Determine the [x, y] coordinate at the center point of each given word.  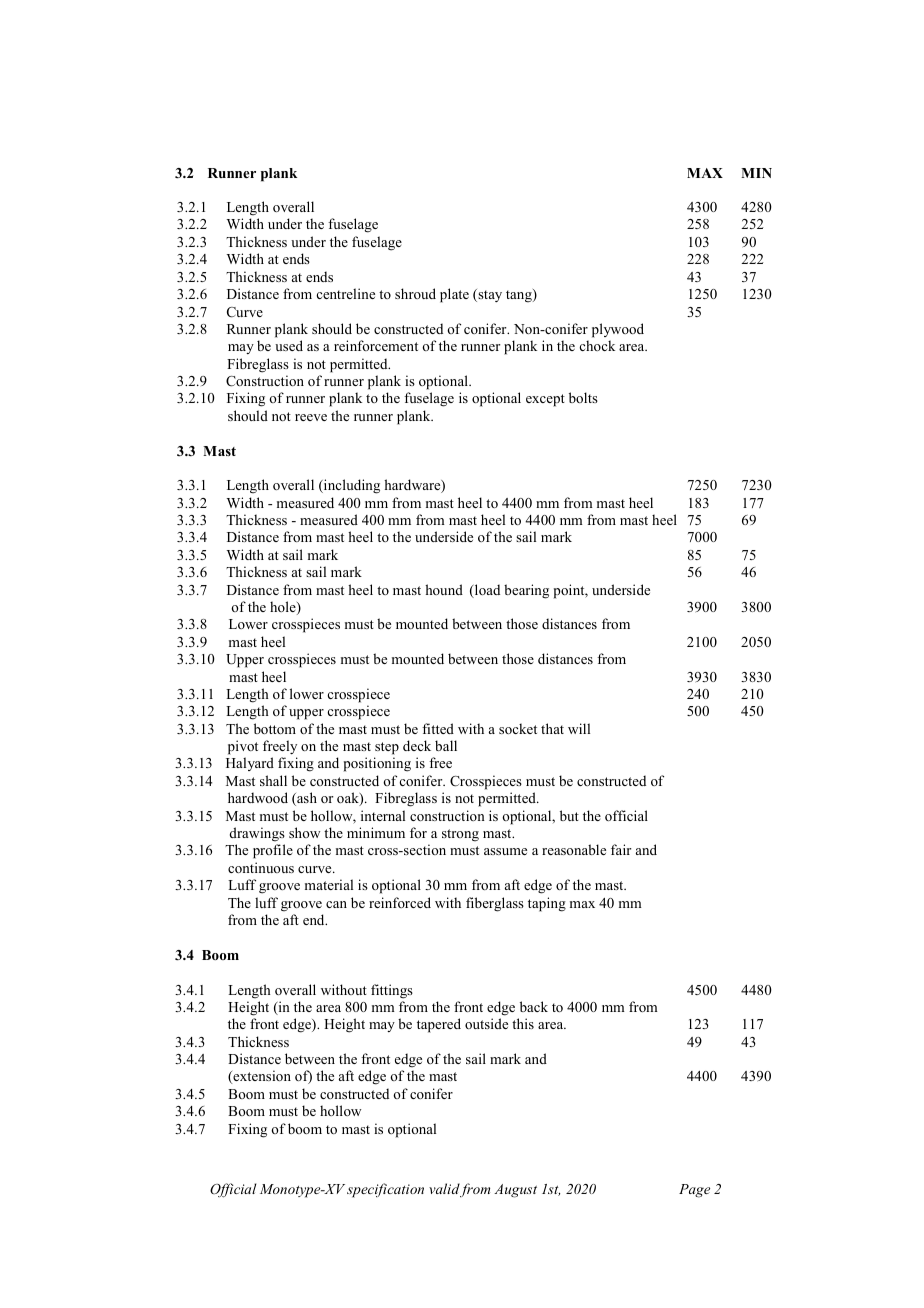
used [289, 345]
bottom [275, 728]
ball [446, 745]
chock [597, 345]
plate [454, 295]
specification [385, 1190]
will [579, 728]
